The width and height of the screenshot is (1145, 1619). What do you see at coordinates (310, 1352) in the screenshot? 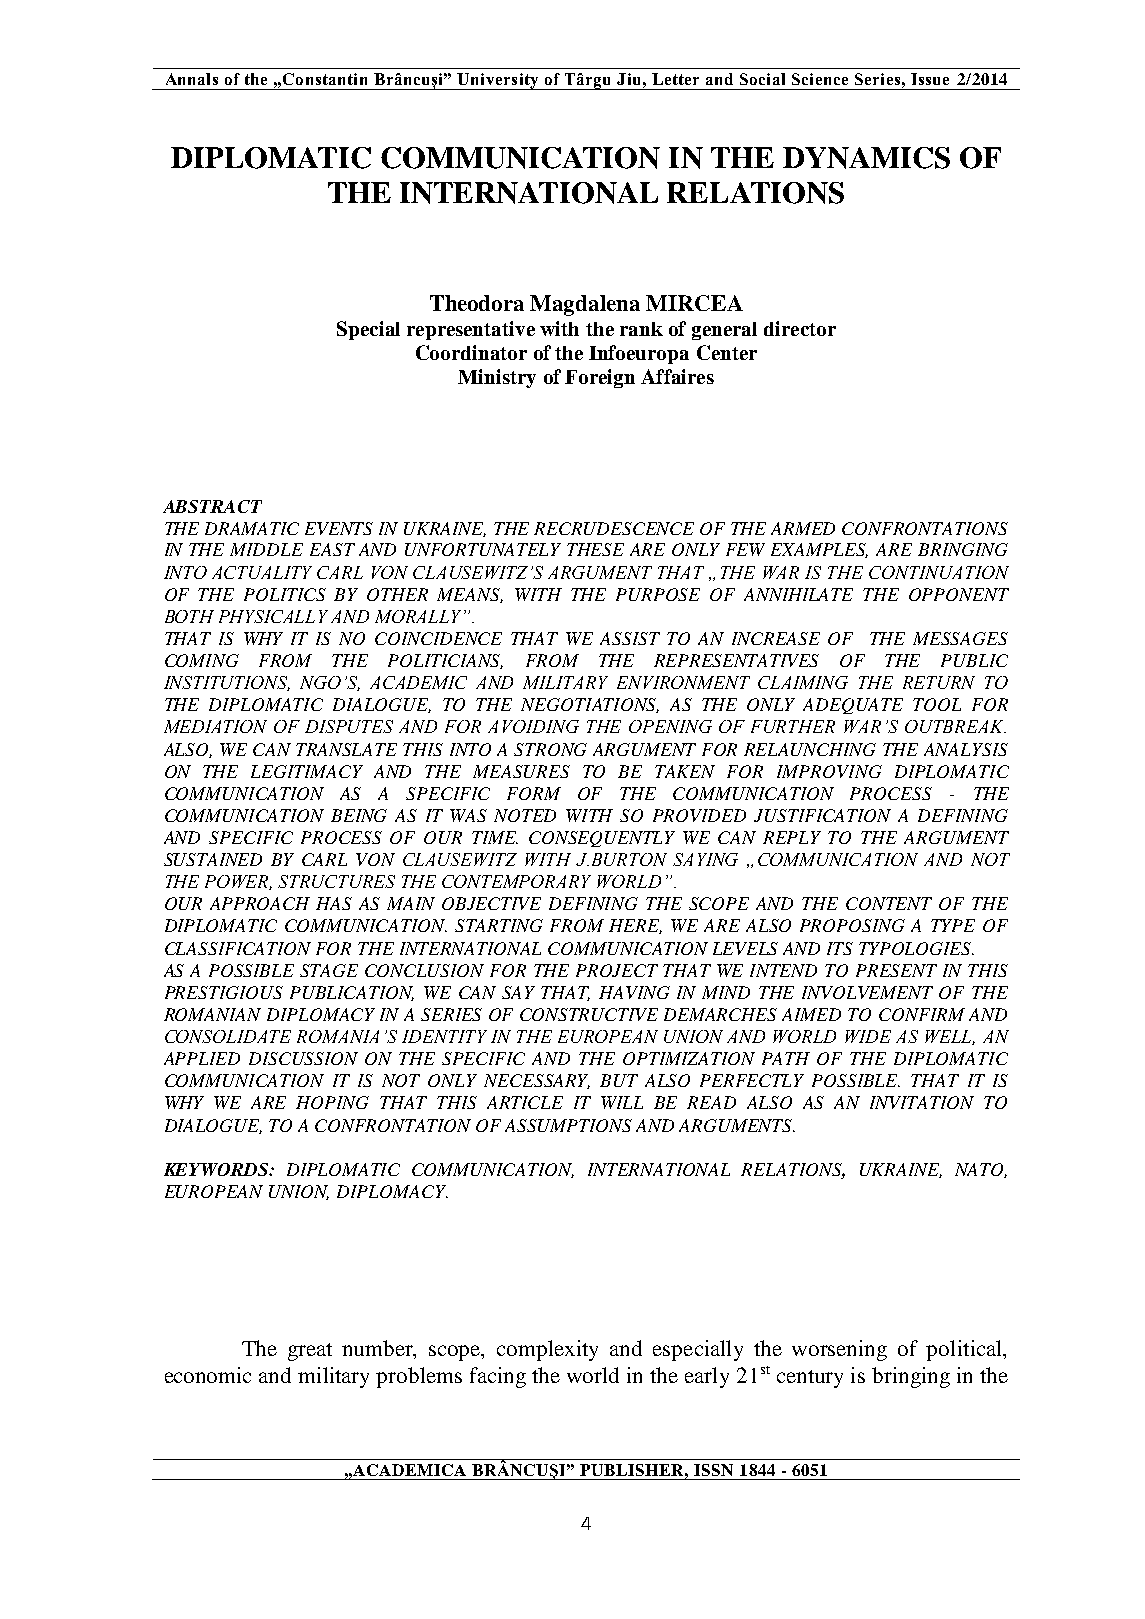
I see `great` at bounding box center [310, 1352].
